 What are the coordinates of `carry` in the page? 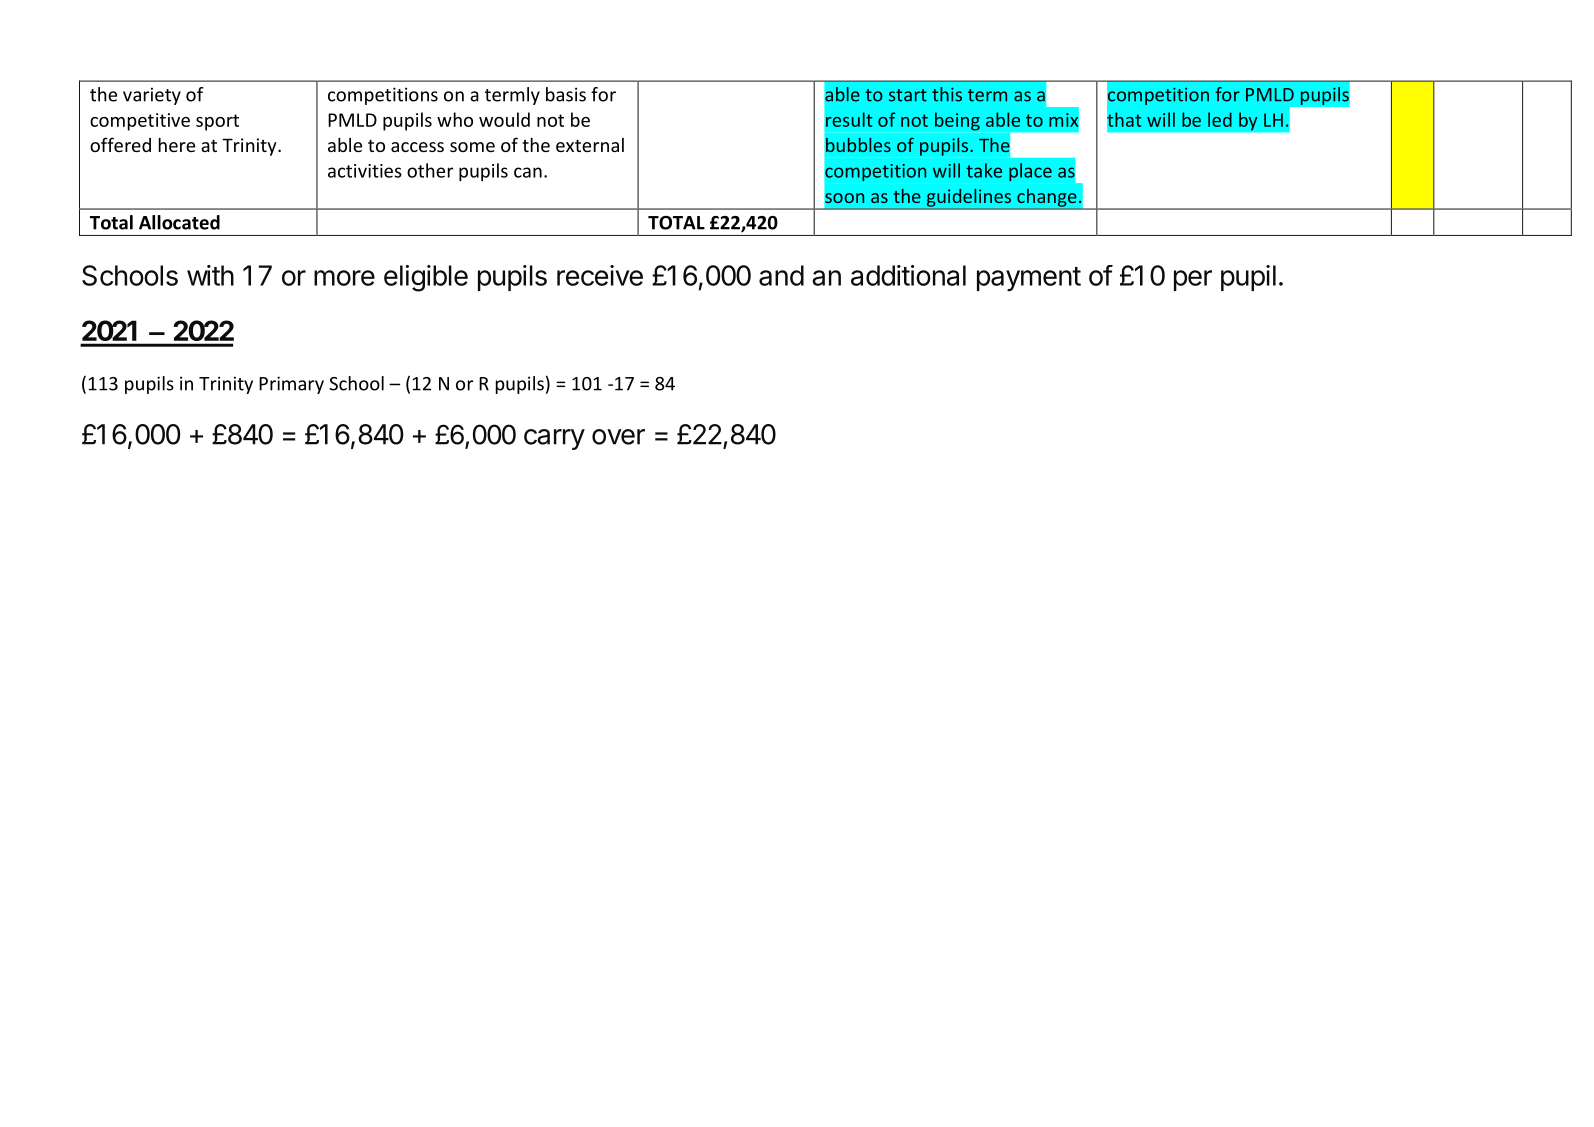 It's located at (554, 439).
